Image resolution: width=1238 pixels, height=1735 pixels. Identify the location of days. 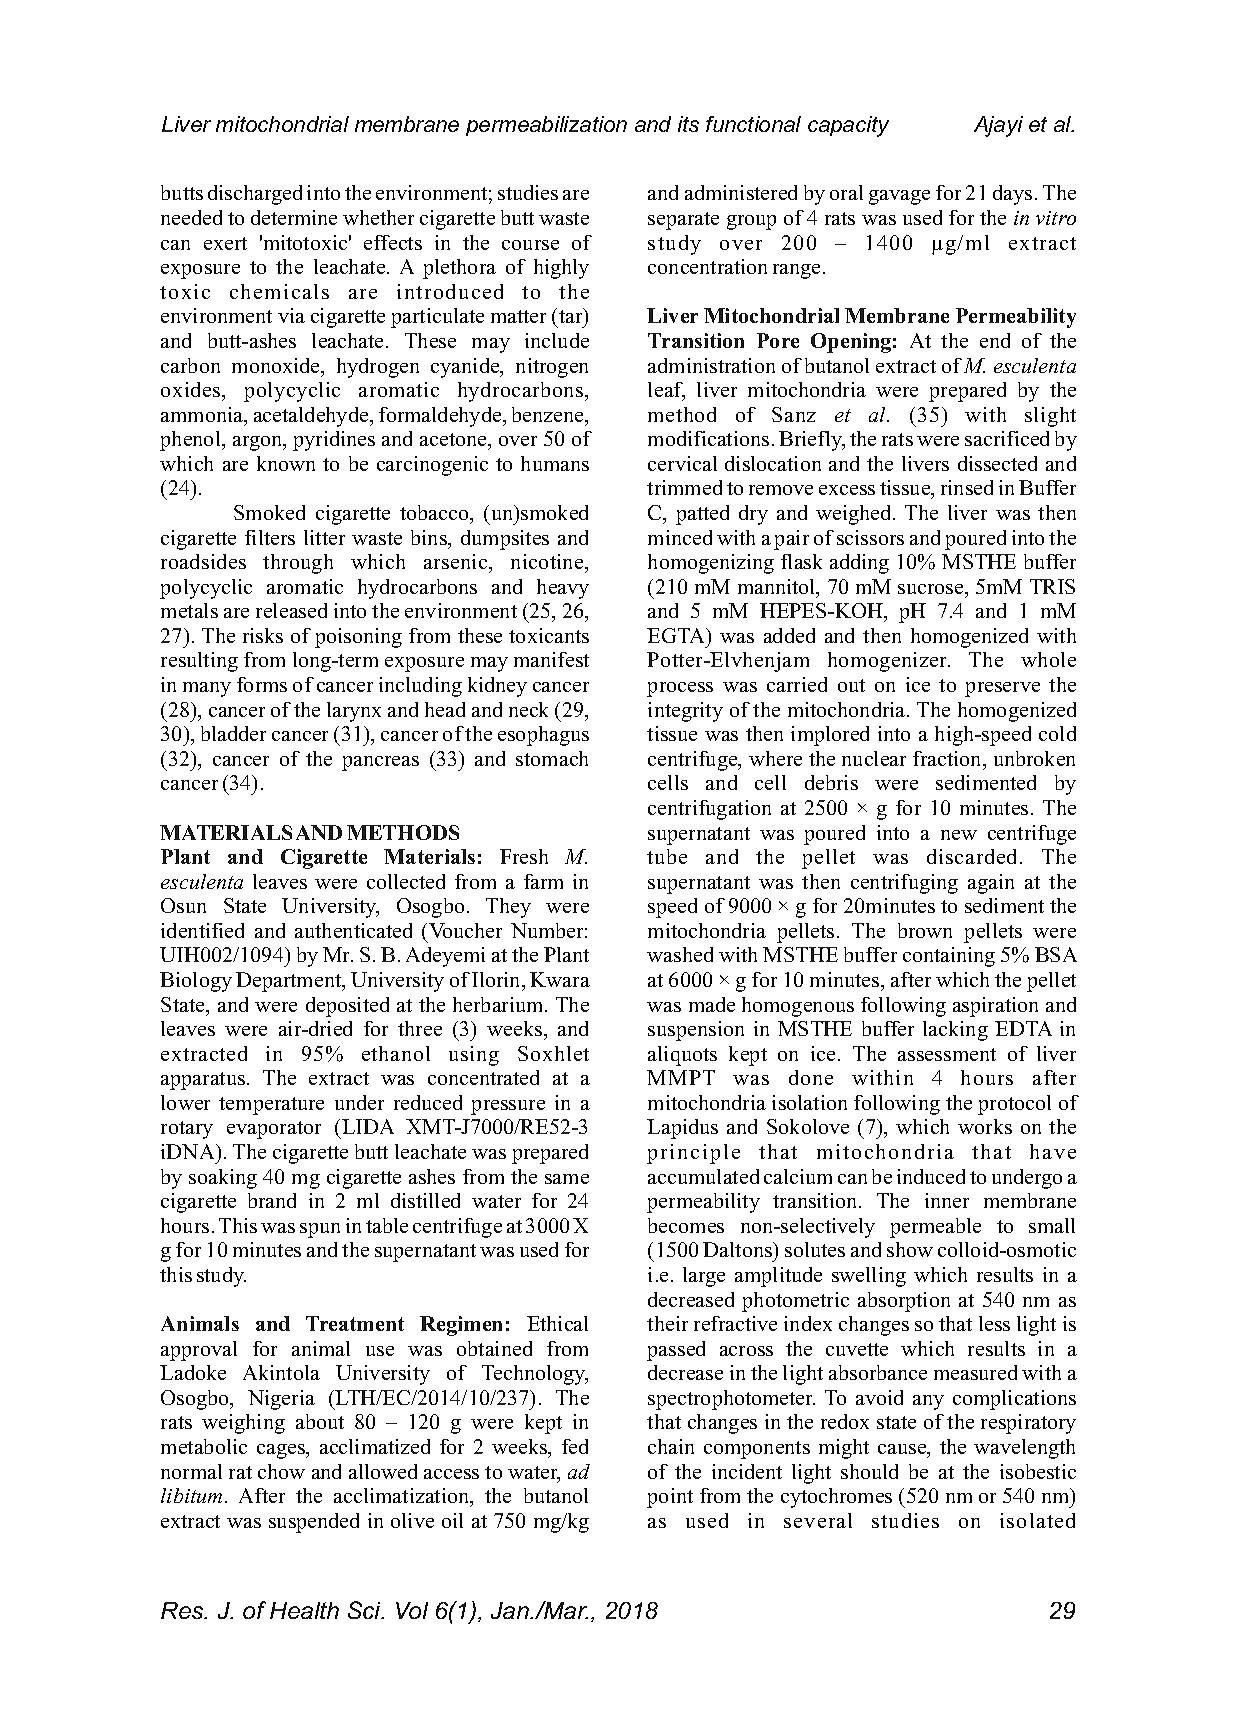
(1012, 195).
